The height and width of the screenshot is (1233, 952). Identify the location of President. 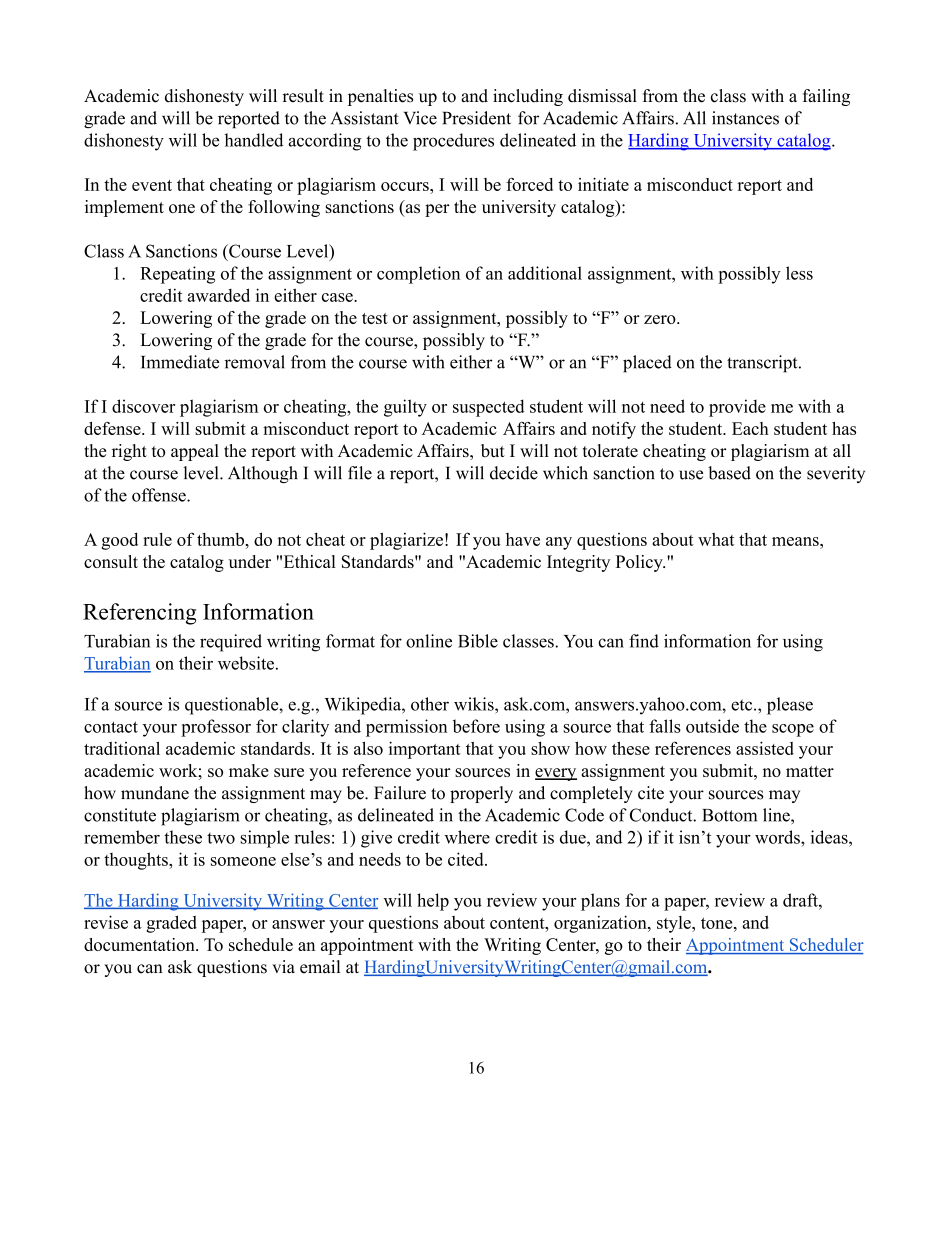
(477, 118).
